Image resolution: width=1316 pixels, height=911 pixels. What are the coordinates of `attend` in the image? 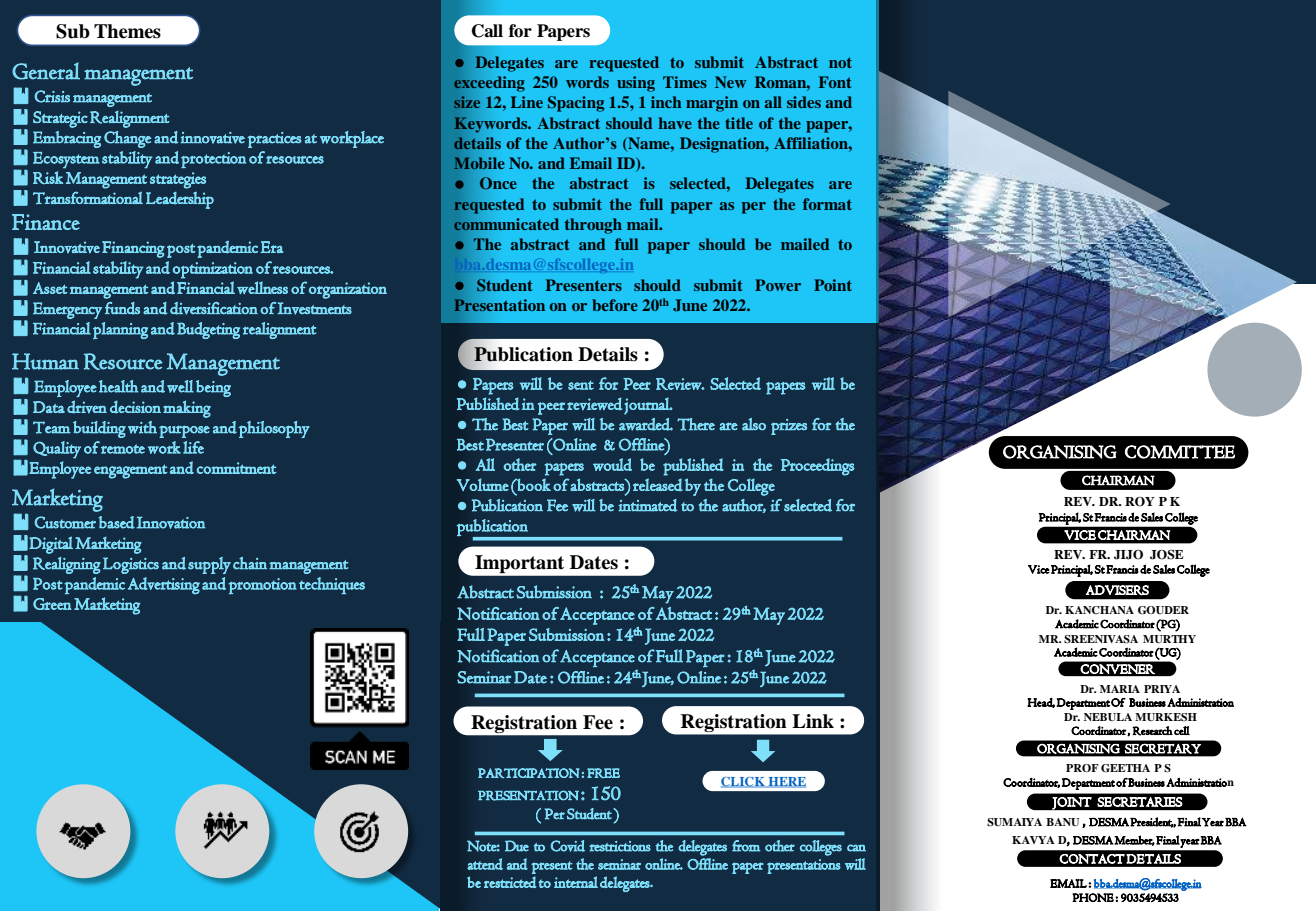 It's located at (485, 864).
